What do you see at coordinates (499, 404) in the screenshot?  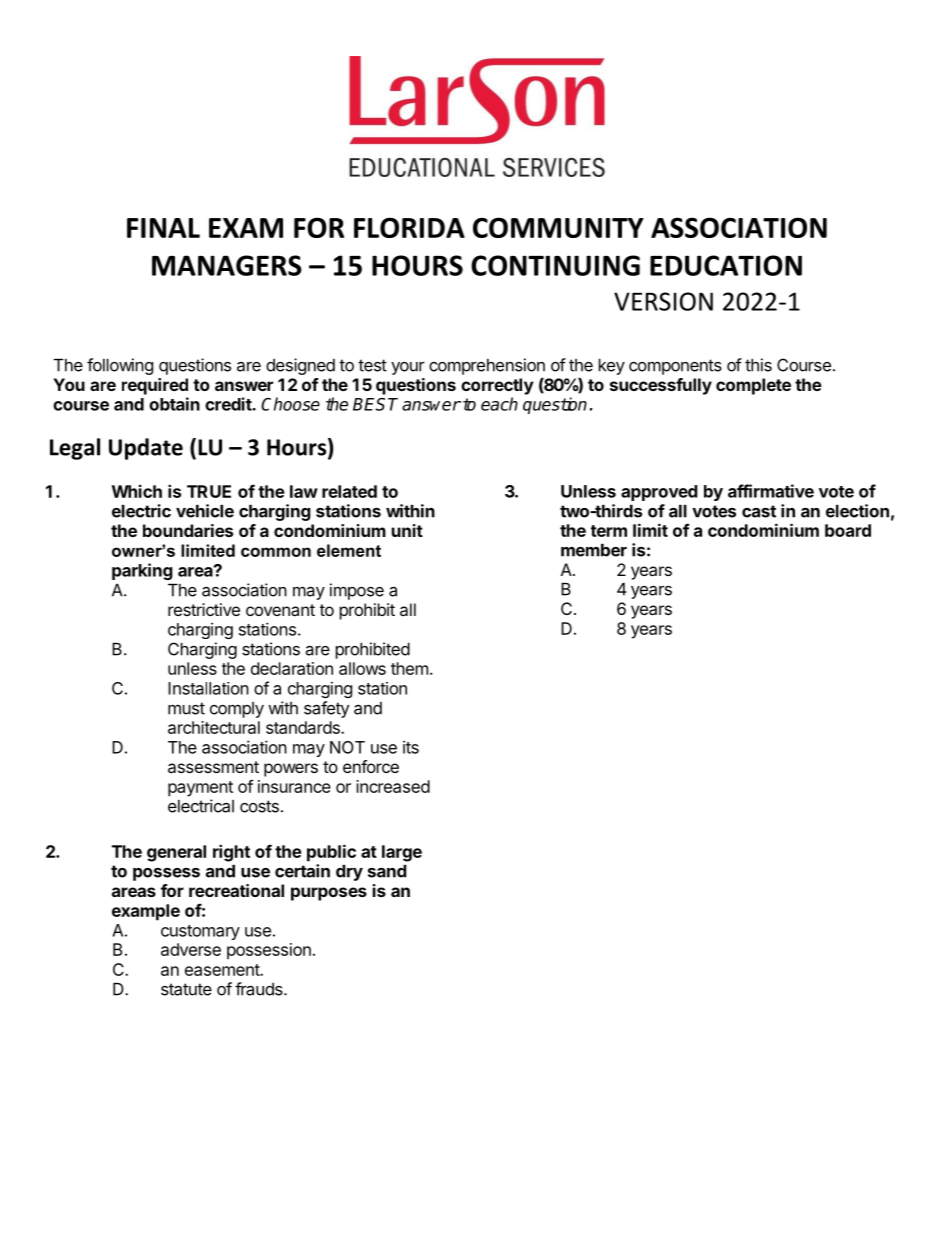 I see `each` at bounding box center [499, 404].
